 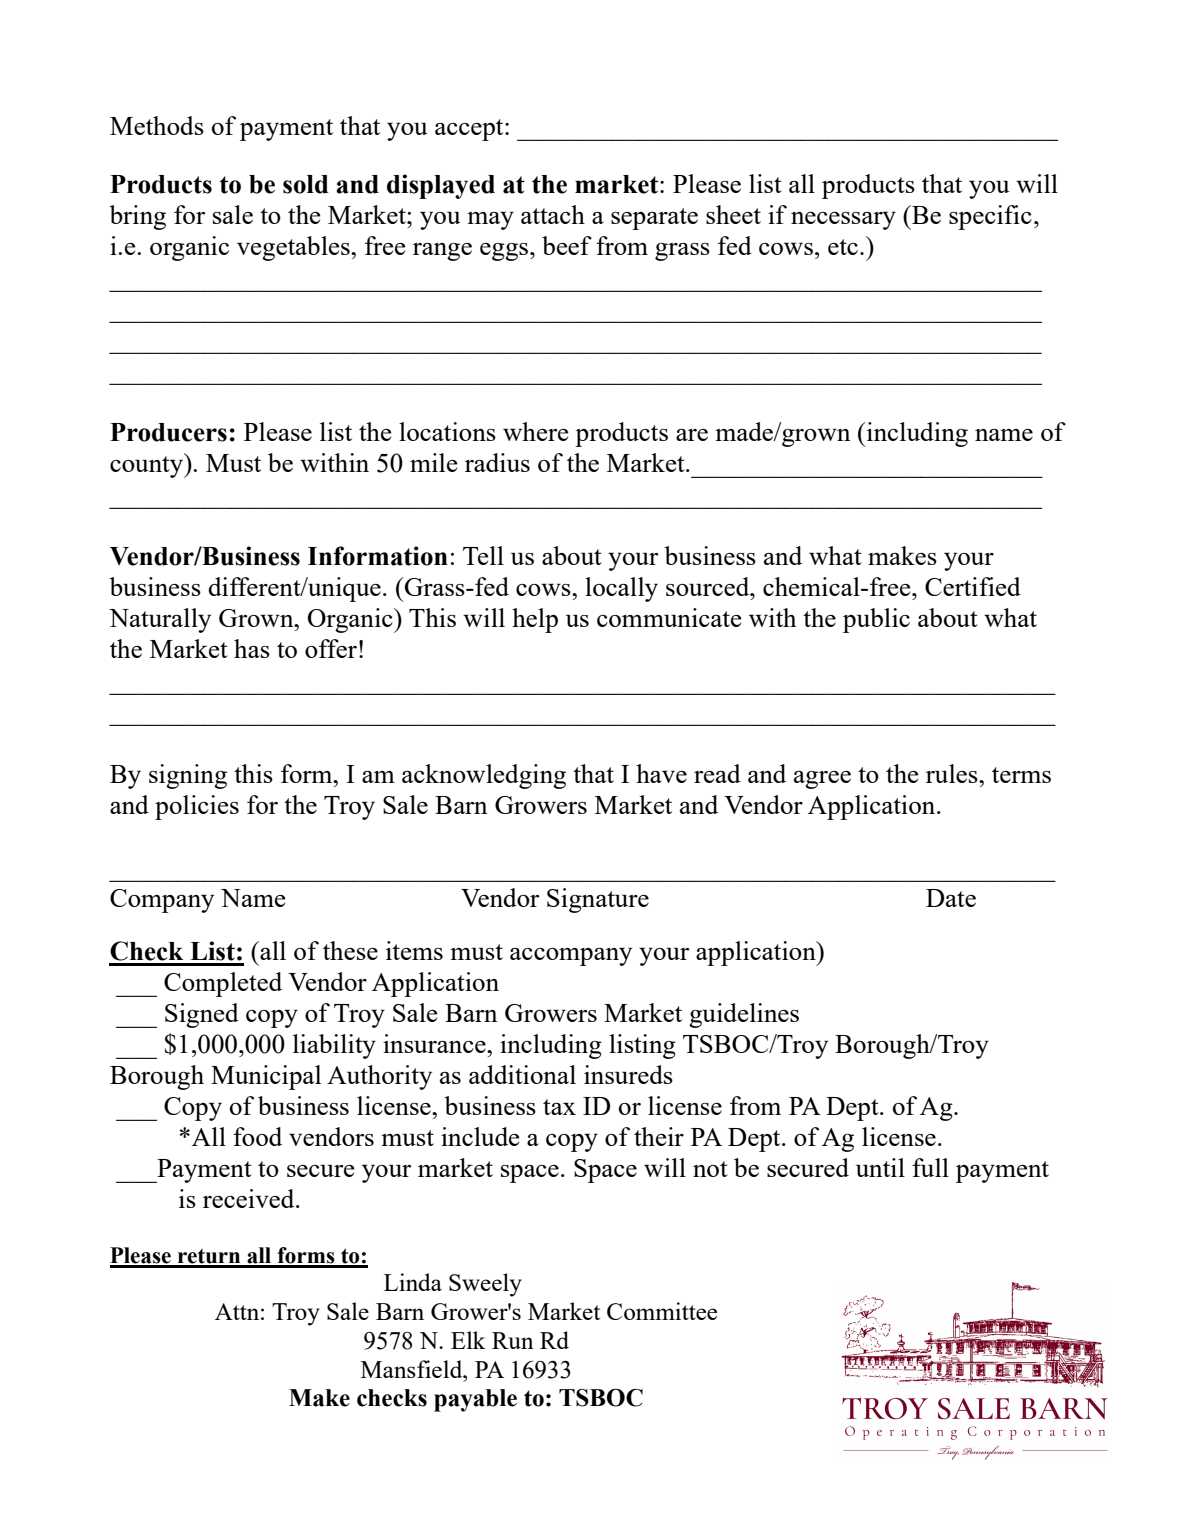 What do you see at coordinates (951, 898) in the screenshot?
I see `Date` at bounding box center [951, 898].
